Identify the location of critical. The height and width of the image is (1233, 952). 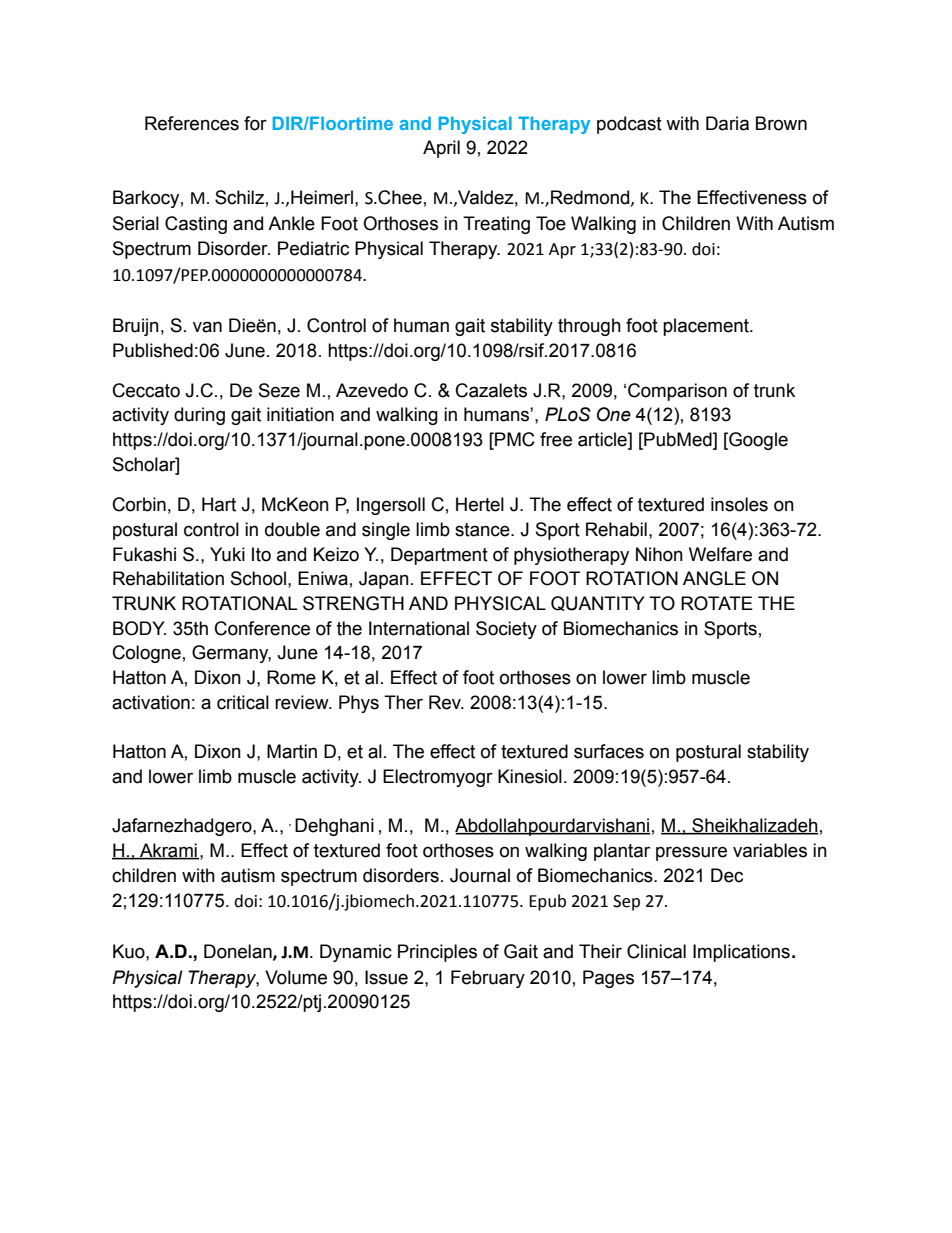
(243, 702).
